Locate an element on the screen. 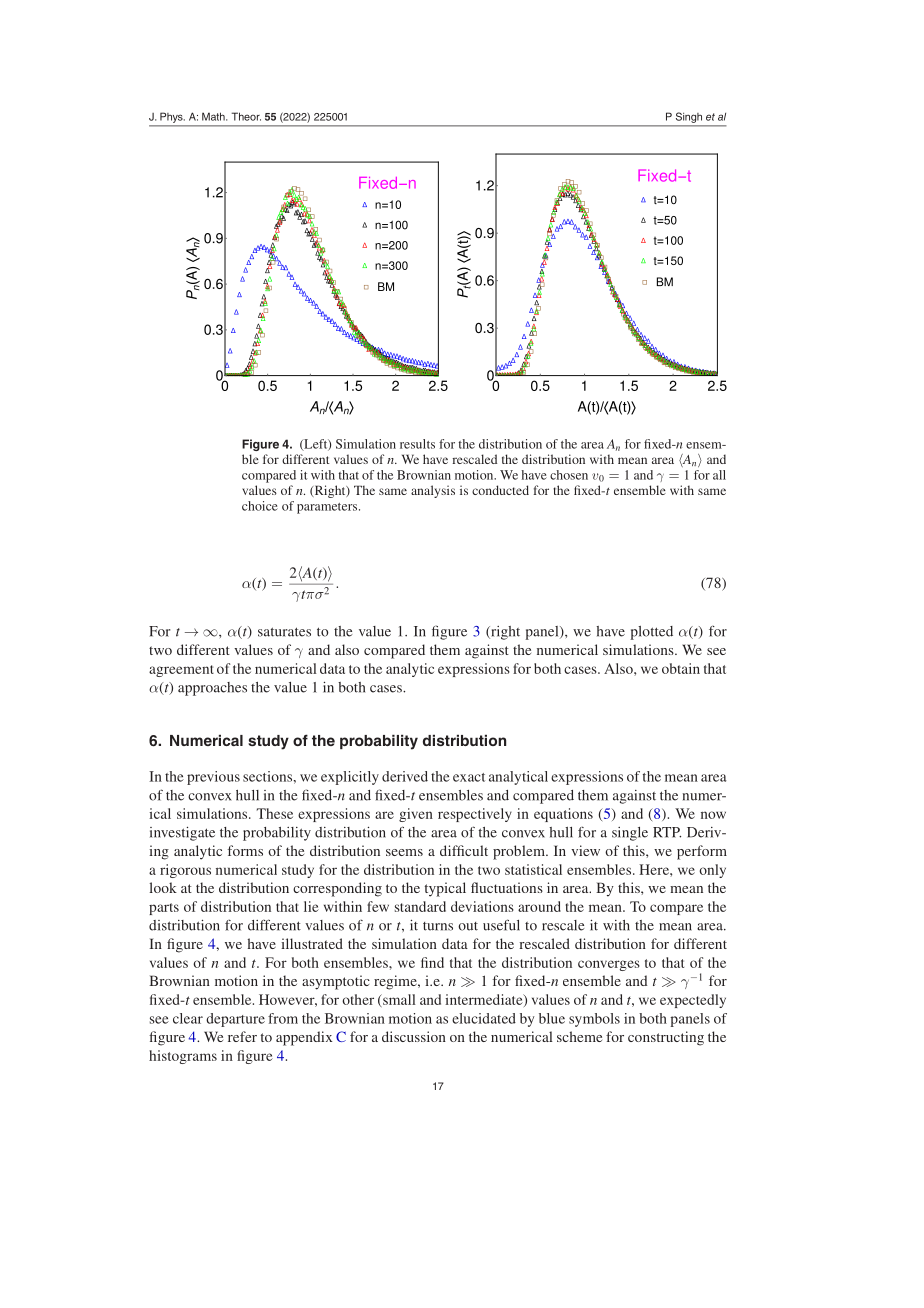  conducted is located at coordinates (500, 490).
